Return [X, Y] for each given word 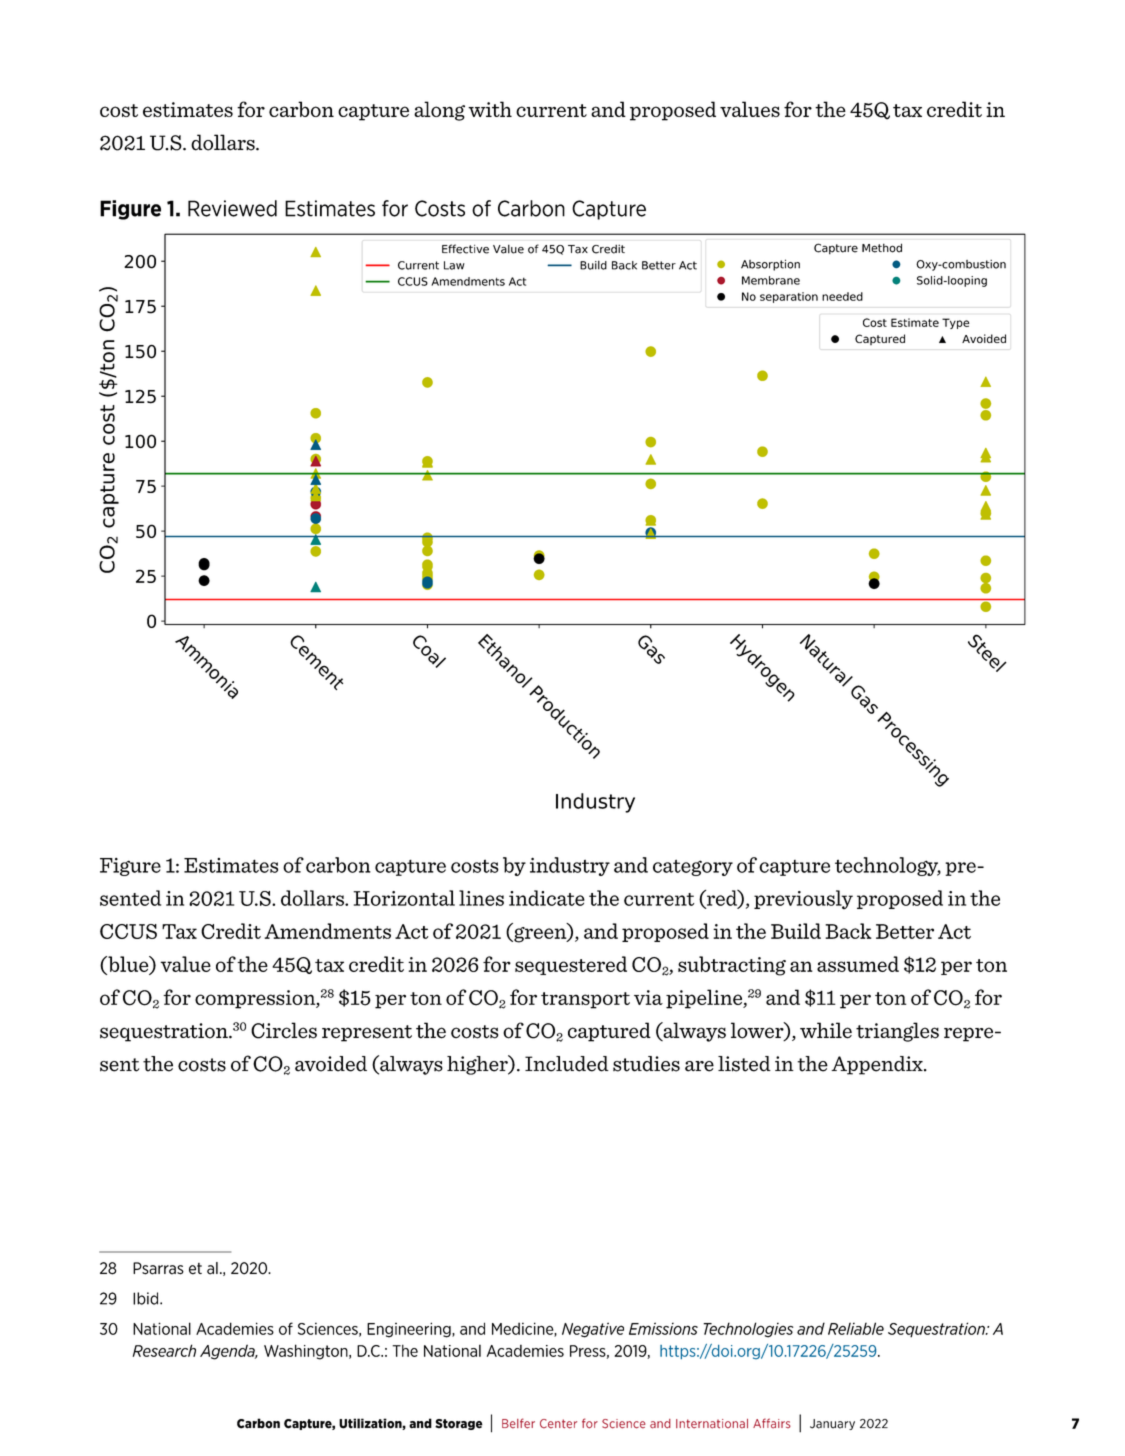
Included [567, 1064]
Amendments [327, 931]
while [826, 1030]
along [439, 111]
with [490, 109]
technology [888, 866]
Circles [284, 1030]
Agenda [228, 1352]
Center [558, 1424]
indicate [547, 898]
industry [570, 866]
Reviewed [232, 208]
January [832, 1424]
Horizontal [404, 898]
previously [803, 900]
